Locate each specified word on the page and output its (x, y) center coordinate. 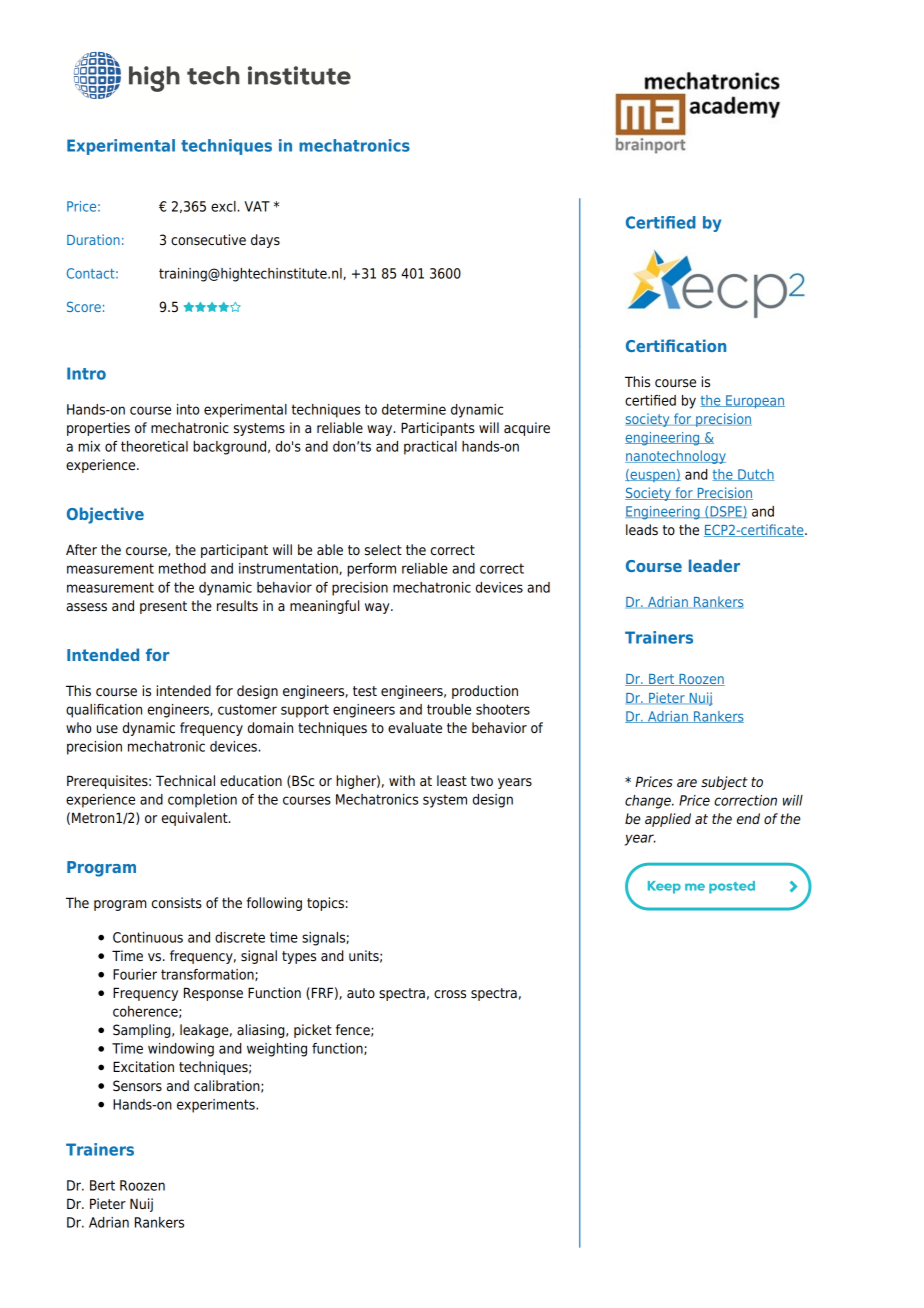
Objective (105, 515)
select (383, 550)
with (402, 780)
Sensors (137, 1086)
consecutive (208, 240)
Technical (185, 780)
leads (642, 530)
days (265, 241)
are (687, 783)
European (754, 402)
